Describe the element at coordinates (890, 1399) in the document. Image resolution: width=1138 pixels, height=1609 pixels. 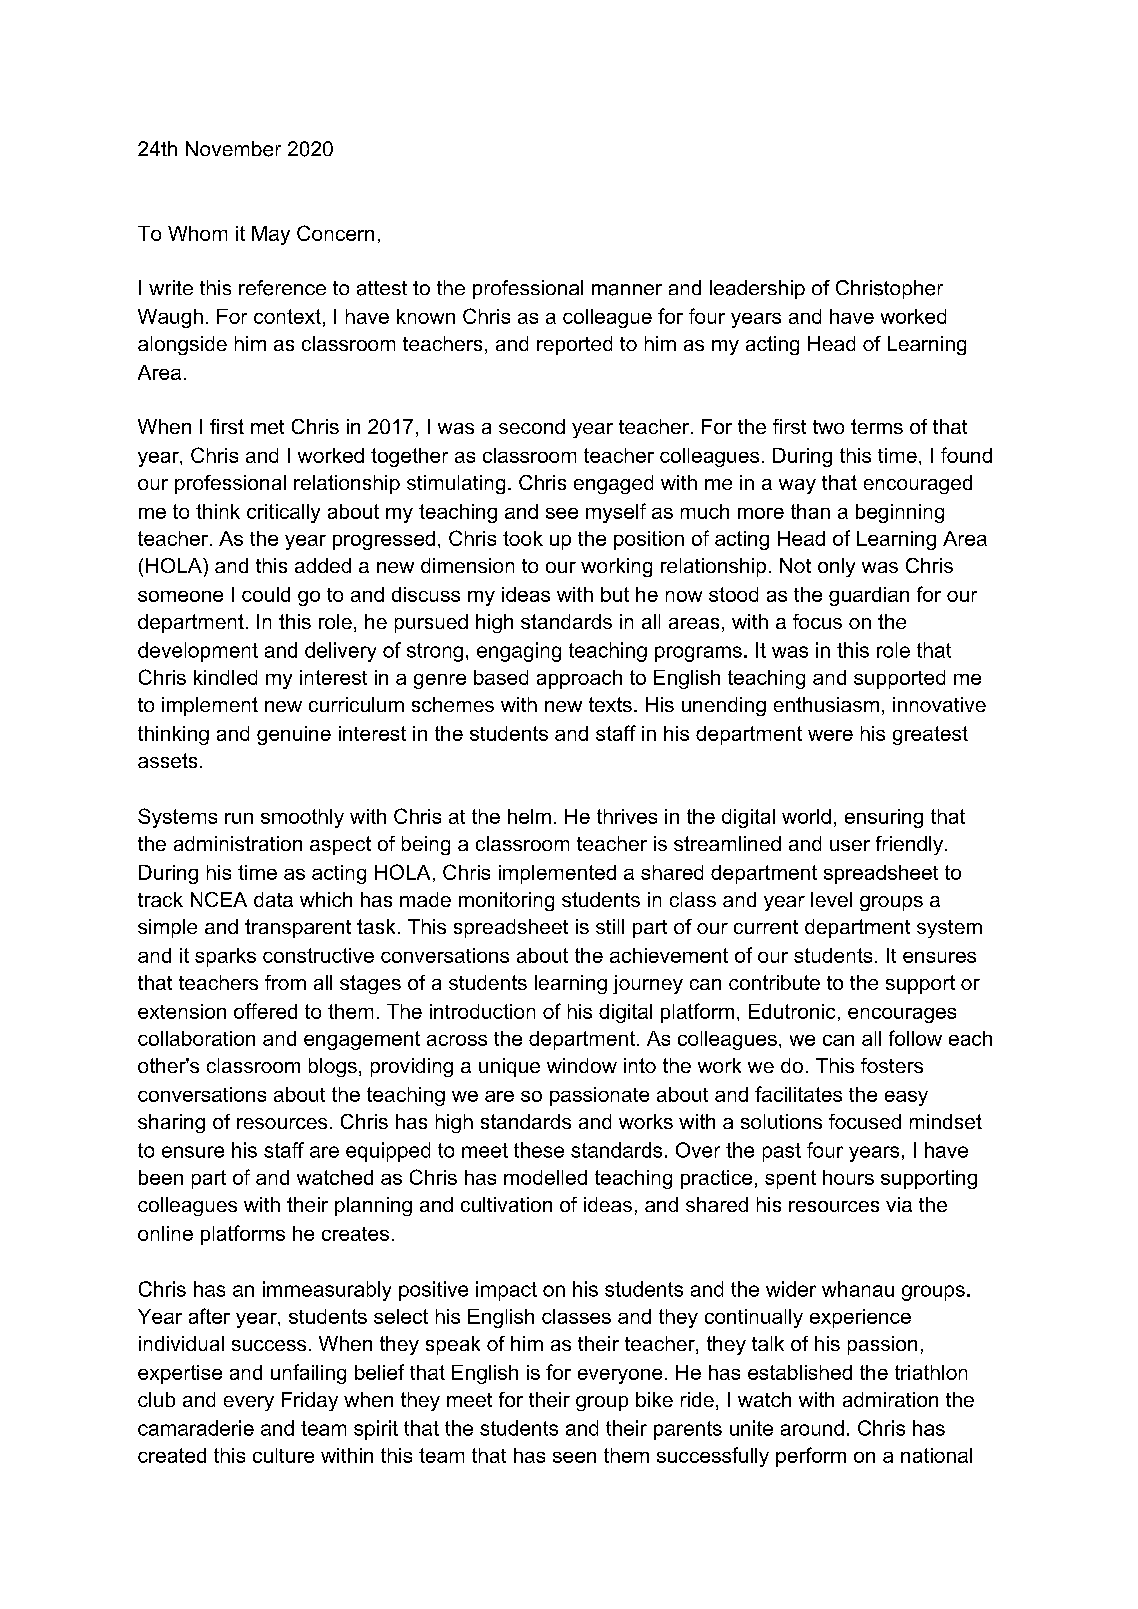
I see `admiration` at that location.
